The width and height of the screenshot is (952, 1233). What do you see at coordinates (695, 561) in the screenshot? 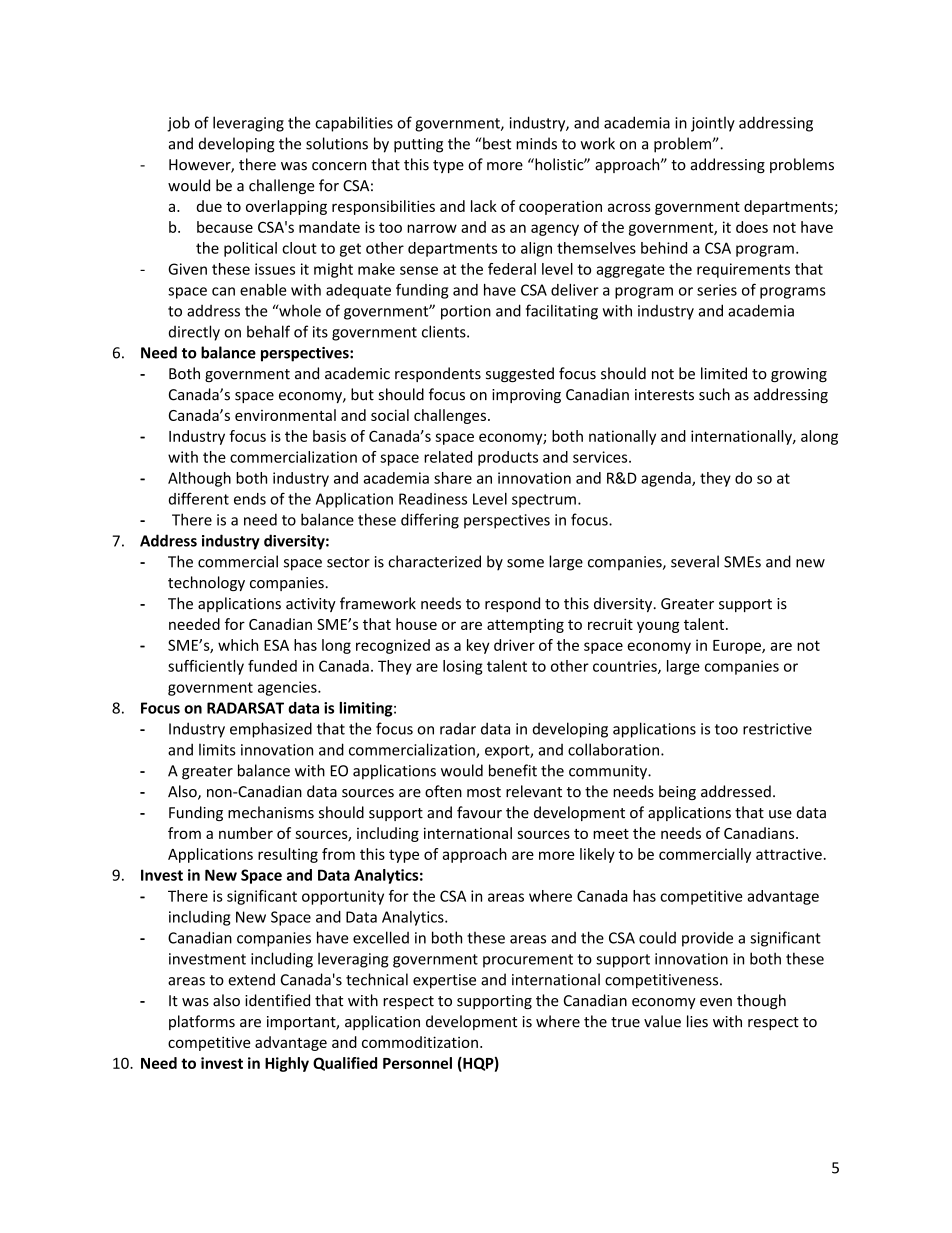
I see `several` at bounding box center [695, 561].
